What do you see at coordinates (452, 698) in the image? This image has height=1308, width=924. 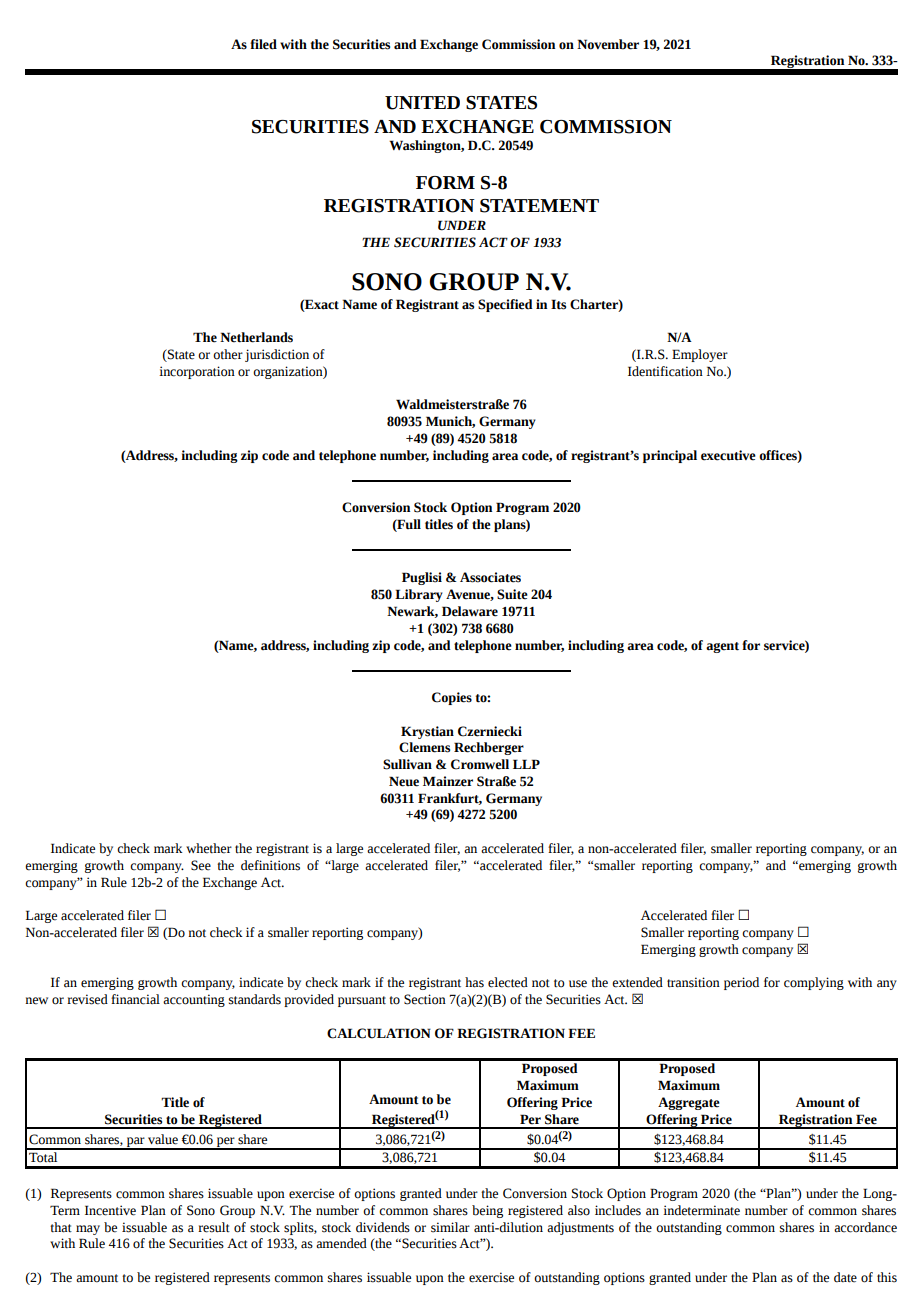 I see `Copies` at bounding box center [452, 698].
